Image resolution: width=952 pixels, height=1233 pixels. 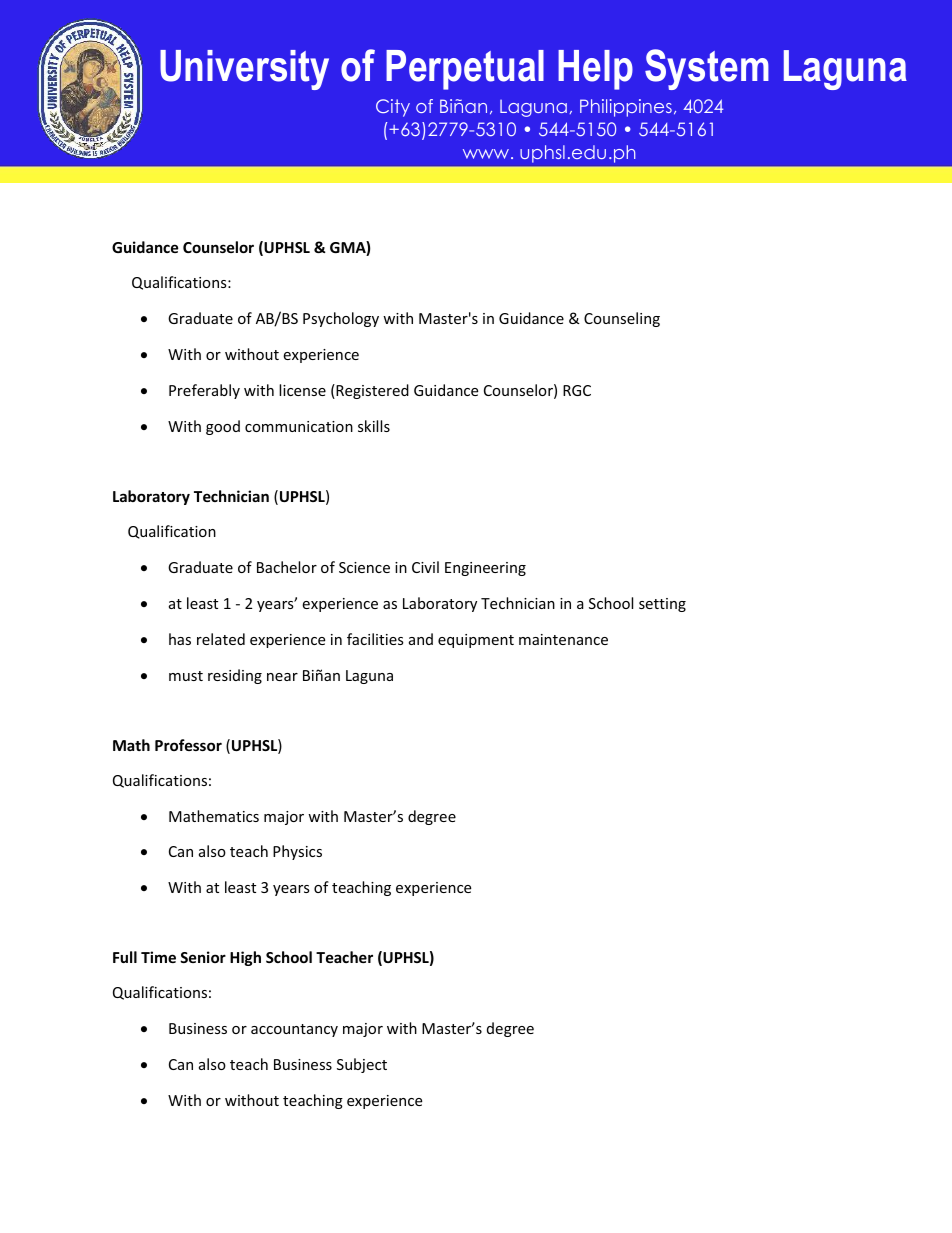 What do you see at coordinates (622, 319) in the screenshot?
I see `Counseling` at bounding box center [622, 319].
